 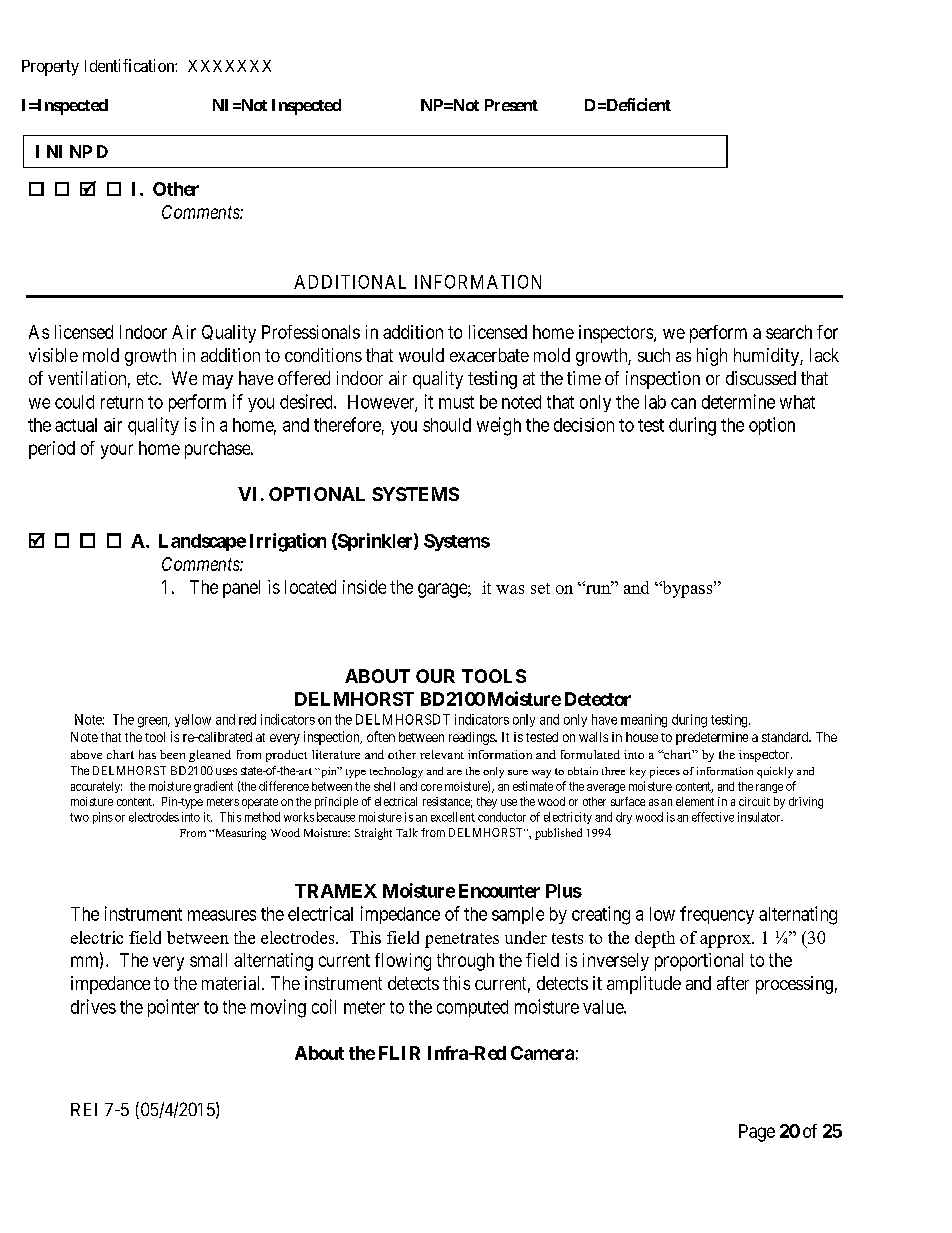 I want to click on panel, so click(x=241, y=589).
